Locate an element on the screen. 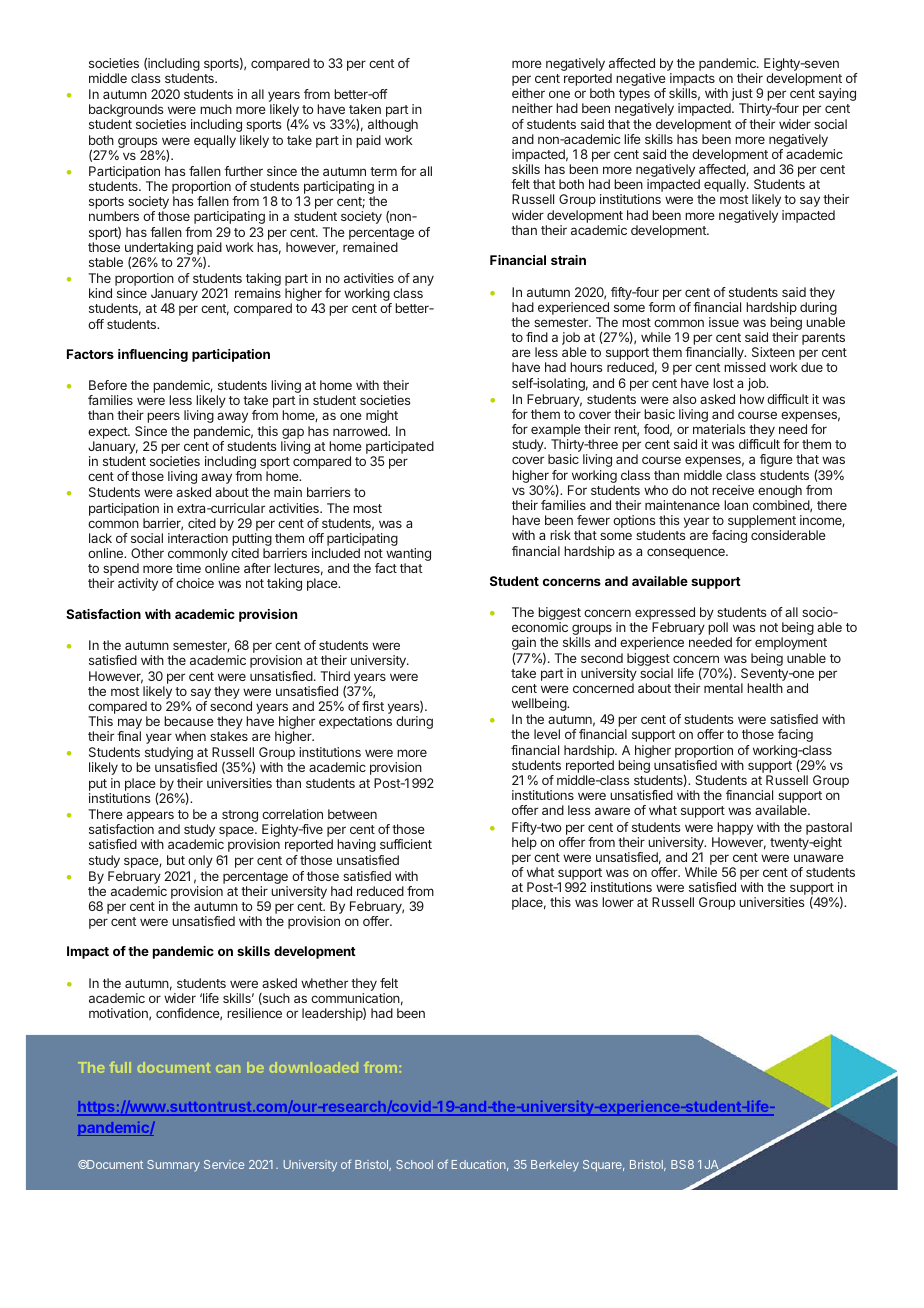 The height and width of the screenshot is (1308, 924). can is located at coordinates (228, 1069).
